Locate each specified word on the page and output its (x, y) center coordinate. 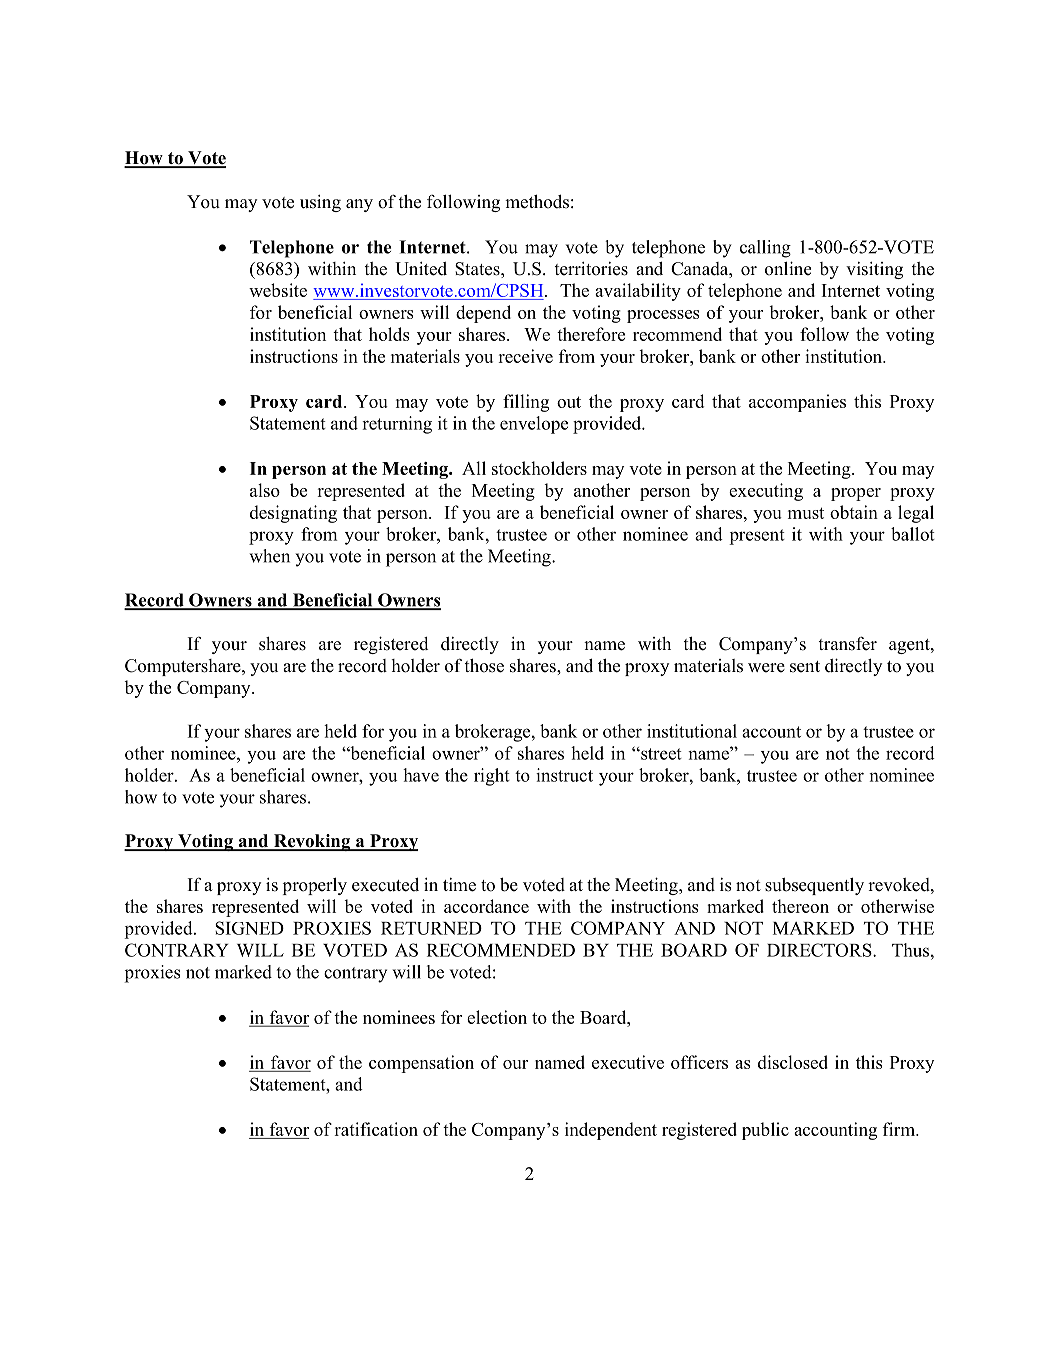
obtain (854, 512)
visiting (874, 270)
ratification (376, 1129)
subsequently (814, 886)
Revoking (312, 842)
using (320, 203)
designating (293, 514)
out (569, 402)
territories (591, 269)
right (492, 777)
